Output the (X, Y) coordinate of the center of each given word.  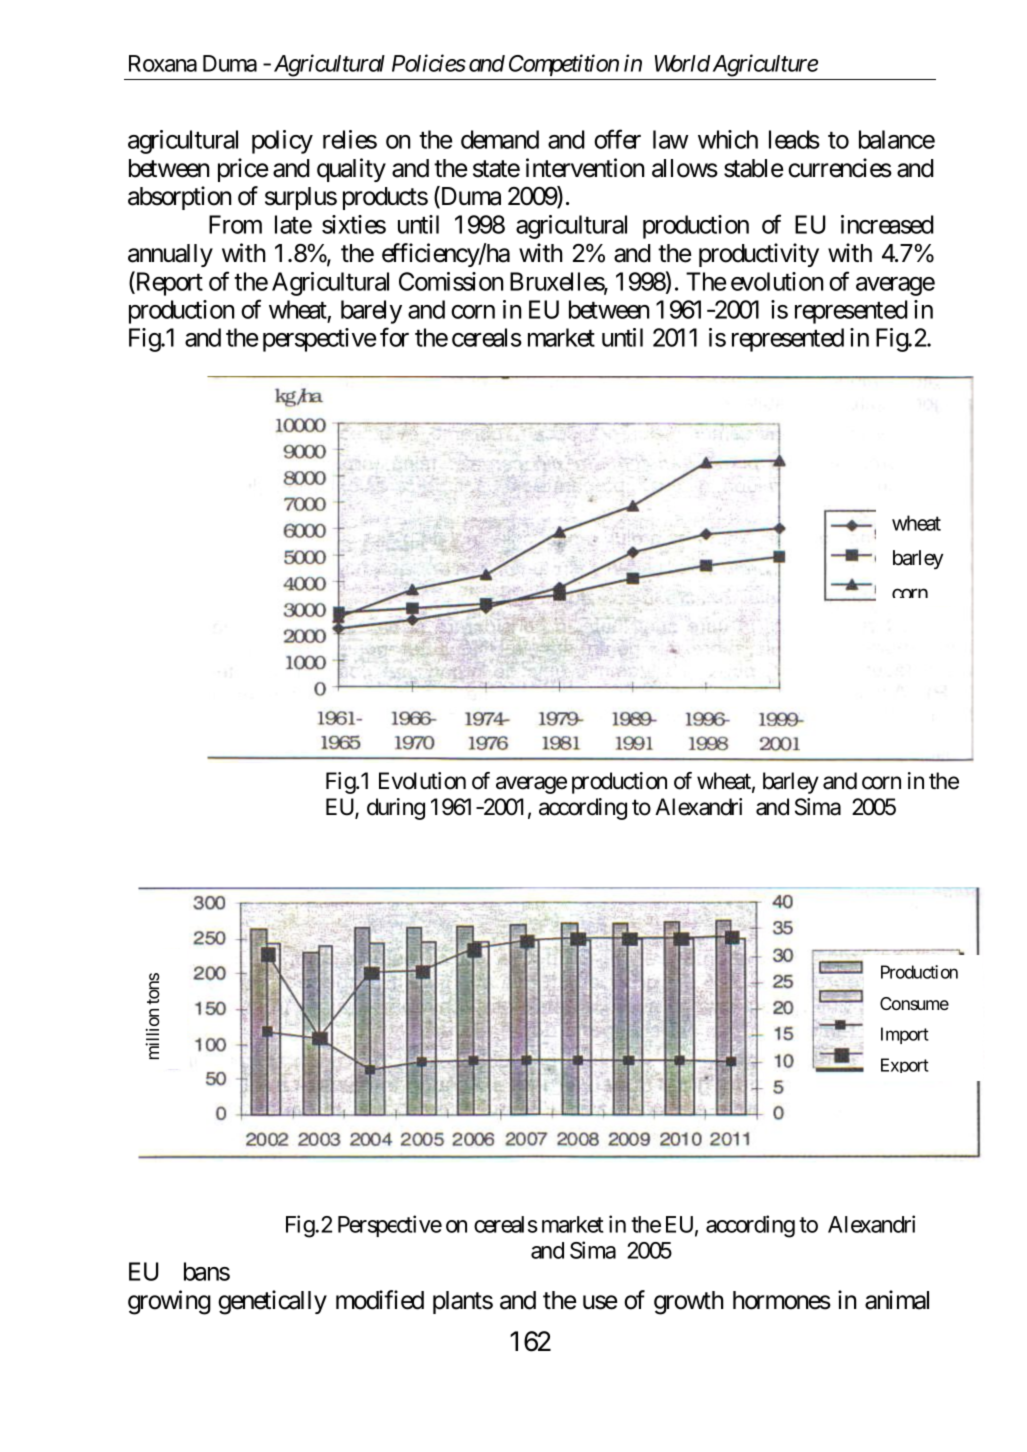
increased (887, 224)
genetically (272, 1302)
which (728, 139)
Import (905, 1035)
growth (689, 1303)
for (394, 337)
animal (897, 1300)
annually (170, 255)
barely (371, 312)
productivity (759, 255)
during (396, 809)
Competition (564, 65)
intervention (585, 168)
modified (380, 1300)
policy (282, 142)
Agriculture (765, 65)
